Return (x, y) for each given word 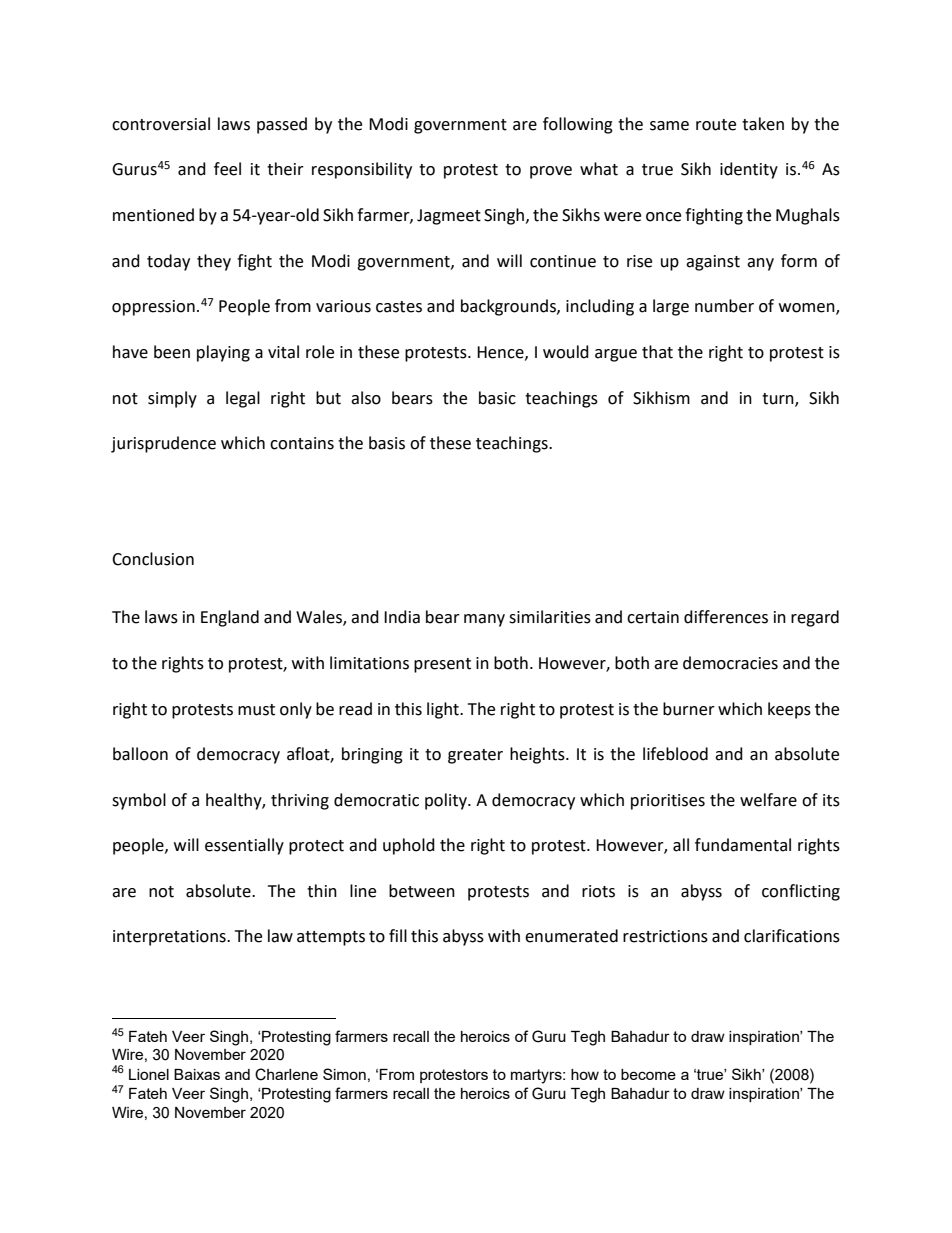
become (648, 1074)
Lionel (149, 1074)
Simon (344, 1074)
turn (779, 399)
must (256, 710)
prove (551, 172)
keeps (789, 710)
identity (749, 170)
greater (475, 756)
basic (497, 398)
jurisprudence (163, 444)
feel (227, 169)
